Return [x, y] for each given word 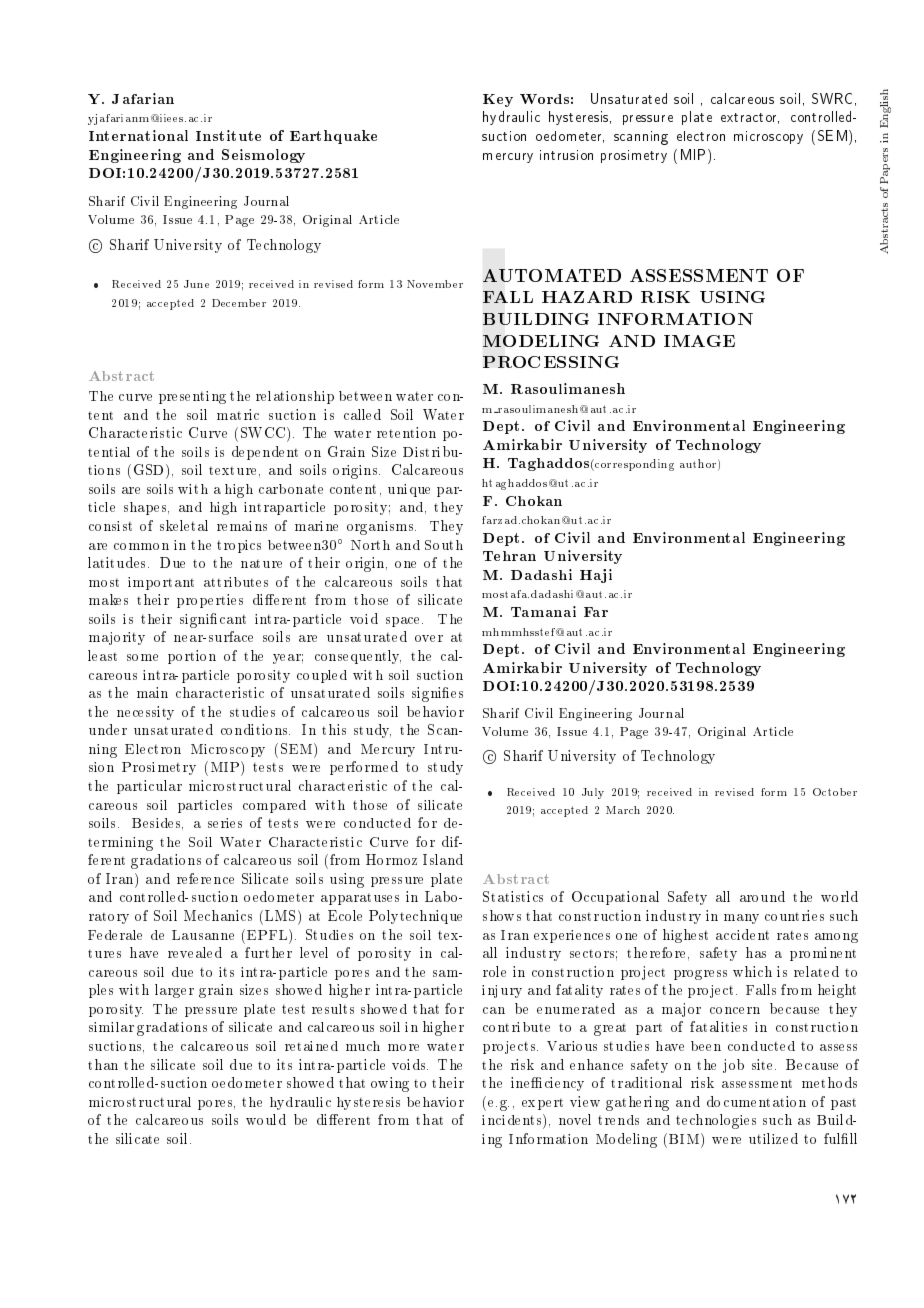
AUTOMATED [552, 275]
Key [498, 100]
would [266, 1119]
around [762, 896]
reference [205, 878]
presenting [192, 397]
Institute [228, 135]
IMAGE [699, 341]
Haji [596, 576]
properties [210, 601]
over [429, 638]
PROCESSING [551, 362]
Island [443, 859]
